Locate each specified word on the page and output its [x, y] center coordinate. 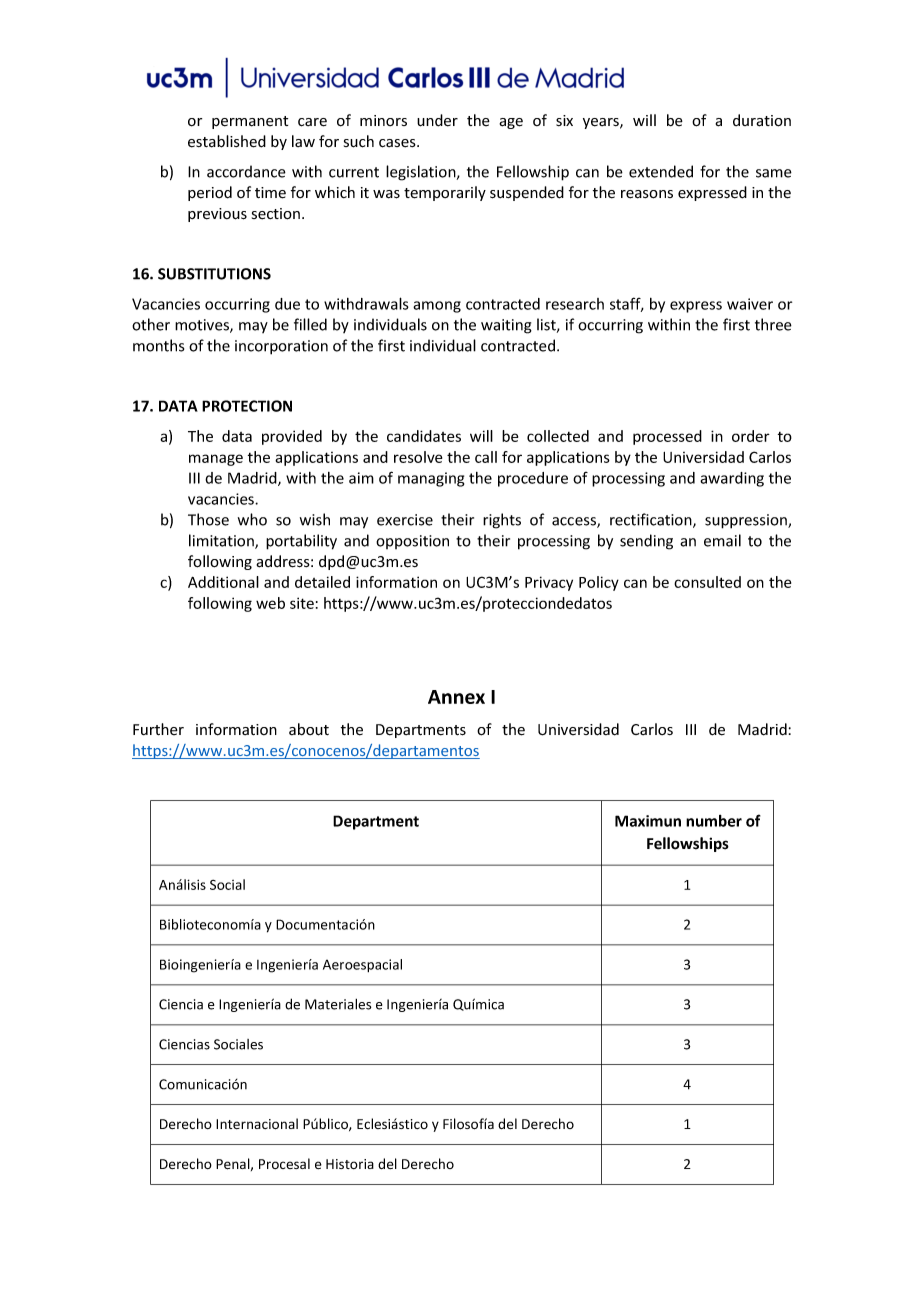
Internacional [257, 1124]
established [227, 141]
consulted [707, 582]
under [437, 120]
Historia [350, 1164]
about [309, 729]
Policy [599, 583]
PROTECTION [247, 406]
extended [661, 171]
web [270, 603]
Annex [456, 697]
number [714, 821]
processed [667, 437]
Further [158, 729]
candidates [424, 436]
